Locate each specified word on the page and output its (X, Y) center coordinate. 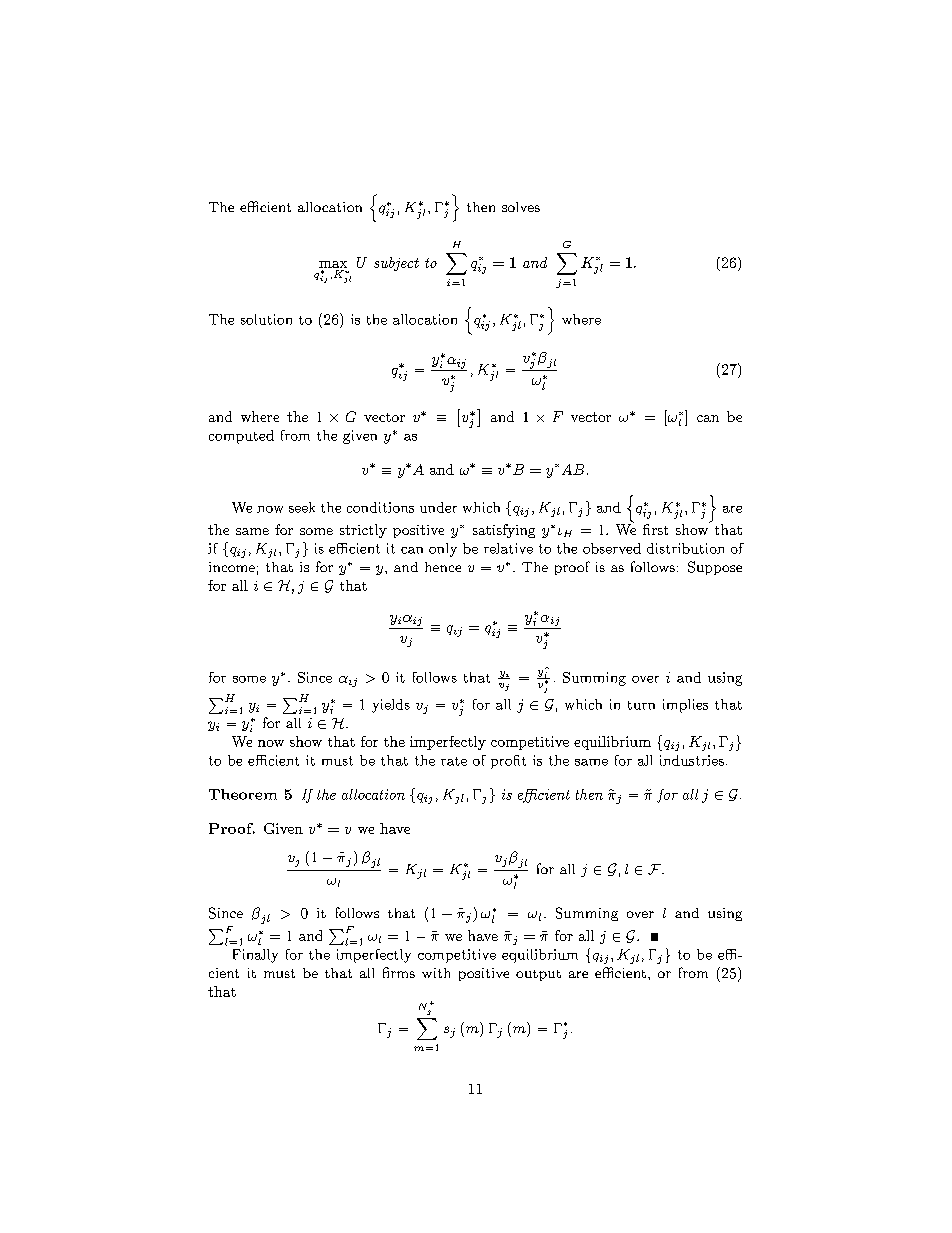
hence (443, 567)
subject (396, 264)
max (333, 264)
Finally (255, 956)
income (232, 567)
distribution (685, 548)
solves (521, 207)
